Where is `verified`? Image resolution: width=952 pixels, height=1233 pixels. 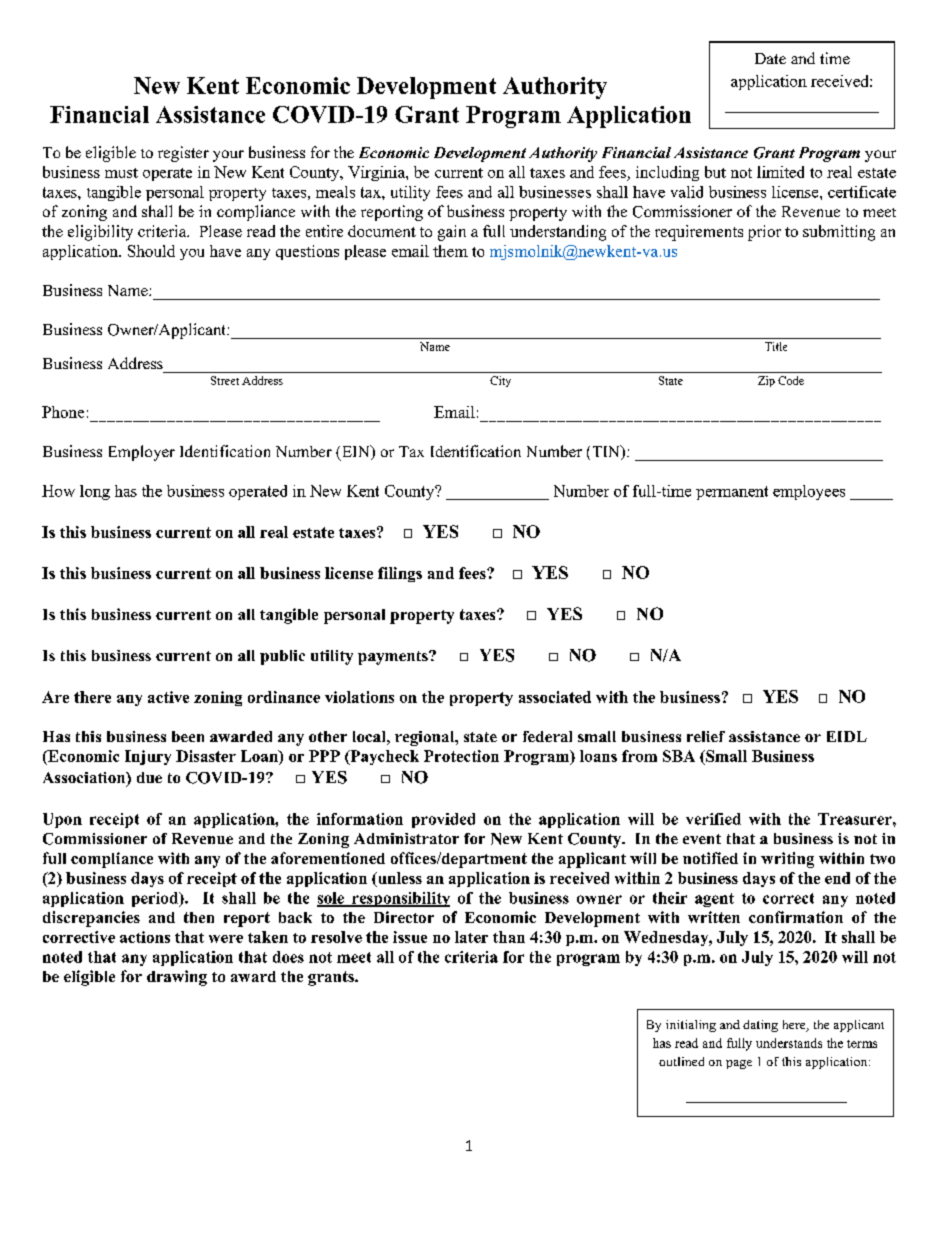
verified is located at coordinates (713, 819).
